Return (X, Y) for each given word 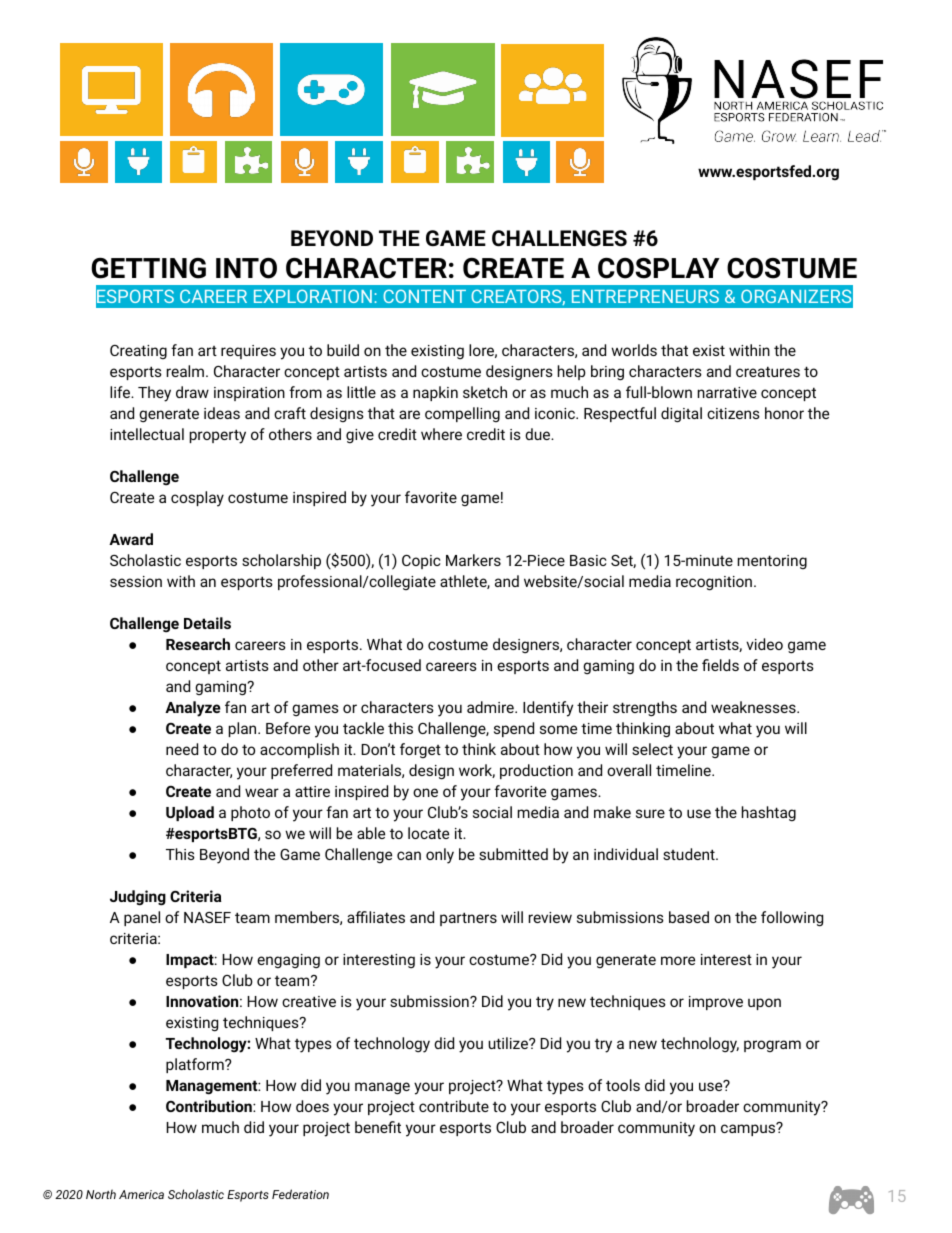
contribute (454, 1106)
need (182, 749)
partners (468, 919)
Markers (473, 560)
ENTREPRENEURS (645, 296)
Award (131, 539)
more (678, 960)
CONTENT (424, 296)
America (141, 1194)
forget (420, 750)
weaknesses (754, 707)
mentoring (772, 562)
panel (142, 918)
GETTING (148, 268)
